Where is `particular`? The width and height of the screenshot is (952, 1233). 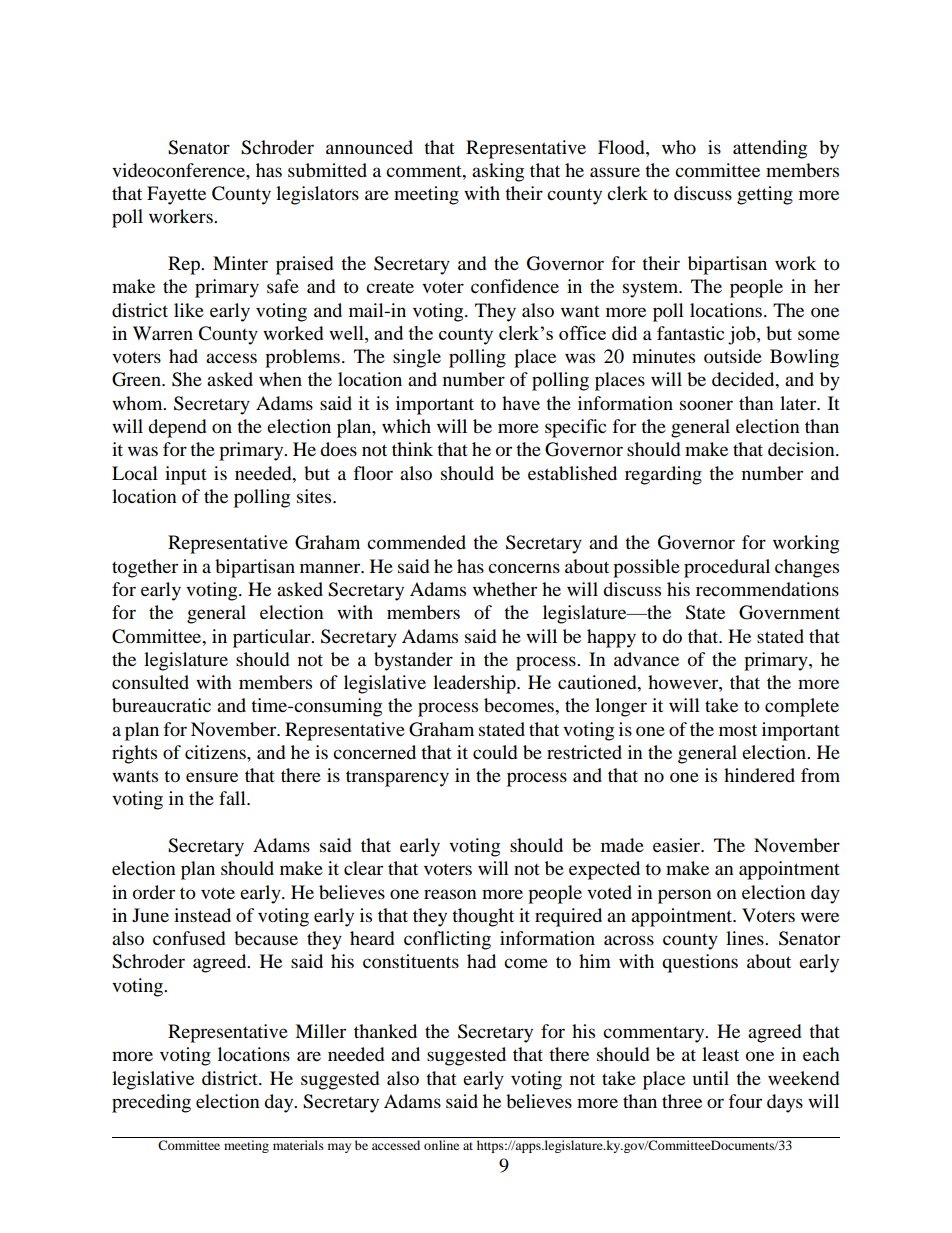 particular is located at coordinates (273, 638).
